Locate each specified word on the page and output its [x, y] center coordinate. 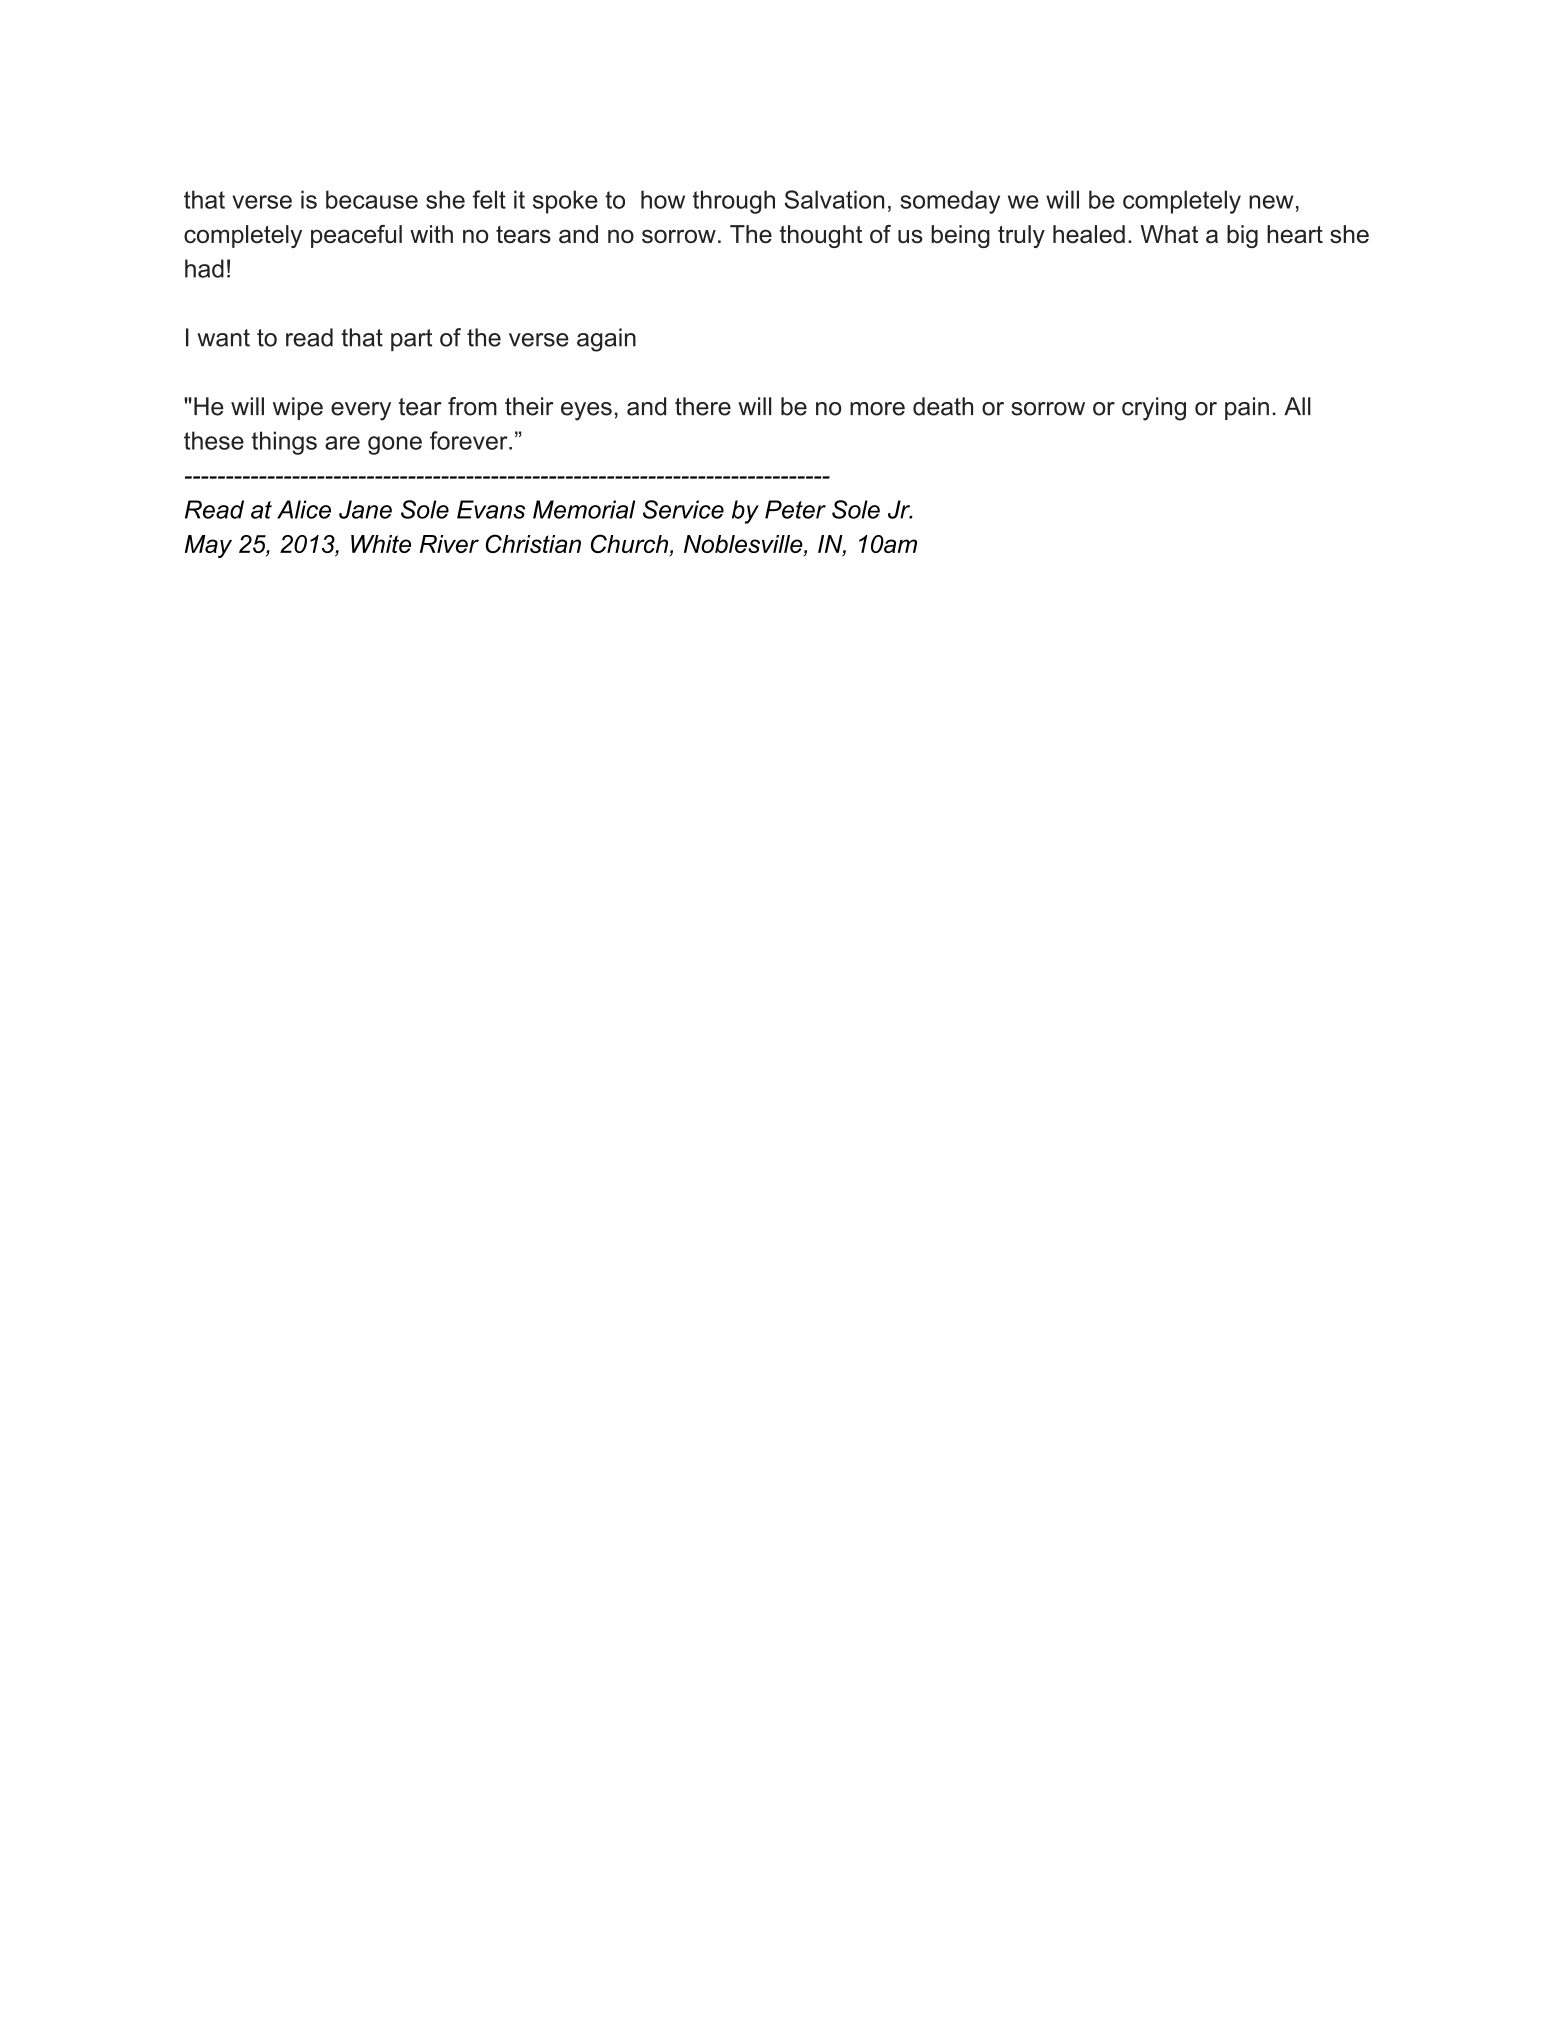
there [703, 406]
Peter [795, 509]
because [372, 199]
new [1271, 202]
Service [683, 509]
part [411, 340]
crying [1154, 409]
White [381, 544]
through [734, 202]
